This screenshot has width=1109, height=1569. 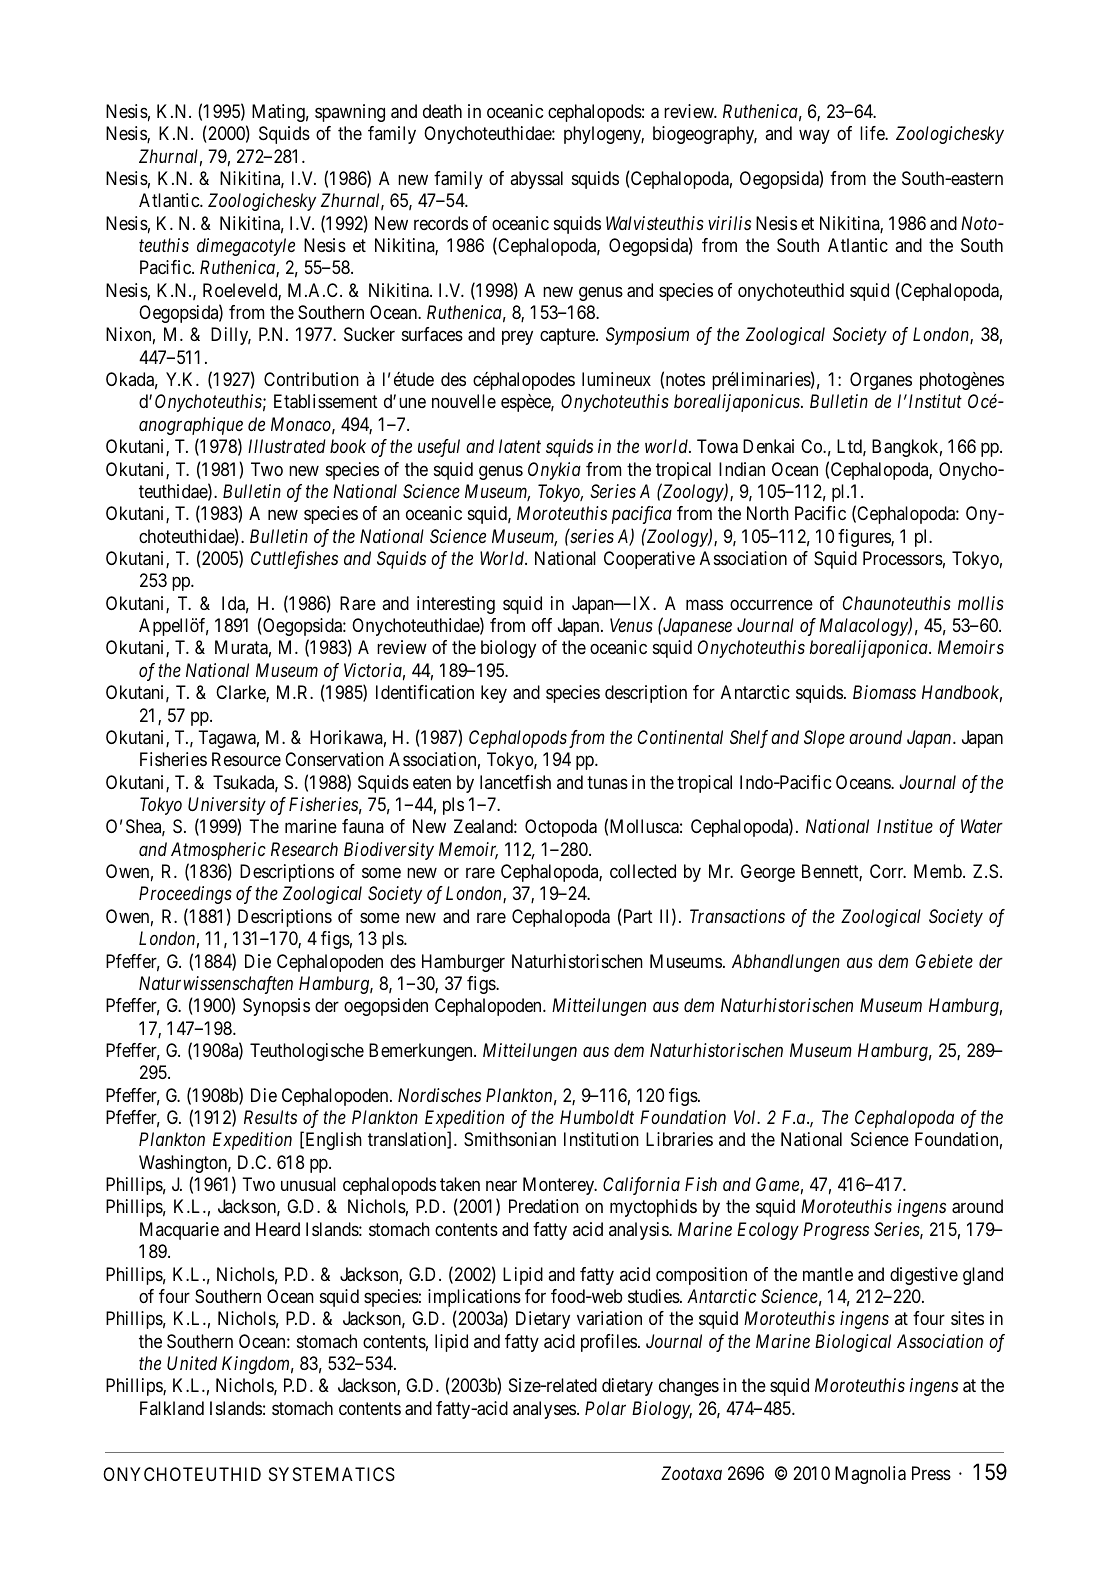 What do you see at coordinates (873, 133) in the screenshot?
I see `life` at bounding box center [873, 133].
